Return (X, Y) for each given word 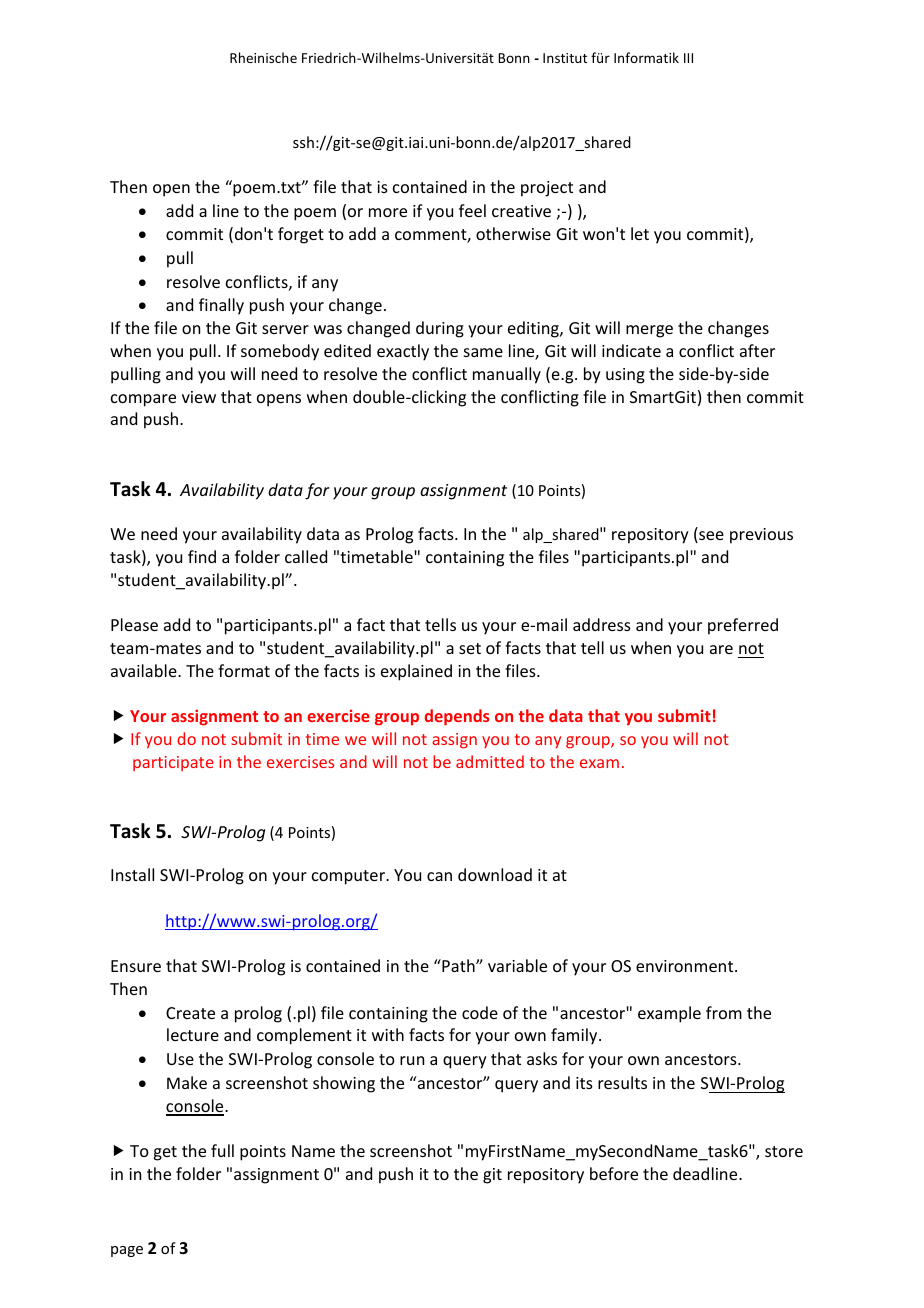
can (439, 876)
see (710, 537)
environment (686, 966)
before (614, 1173)
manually (507, 375)
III (688, 58)
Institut (565, 58)
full (222, 1150)
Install (132, 874)
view (199, 397)
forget (301, 235)
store (784, 1151)
